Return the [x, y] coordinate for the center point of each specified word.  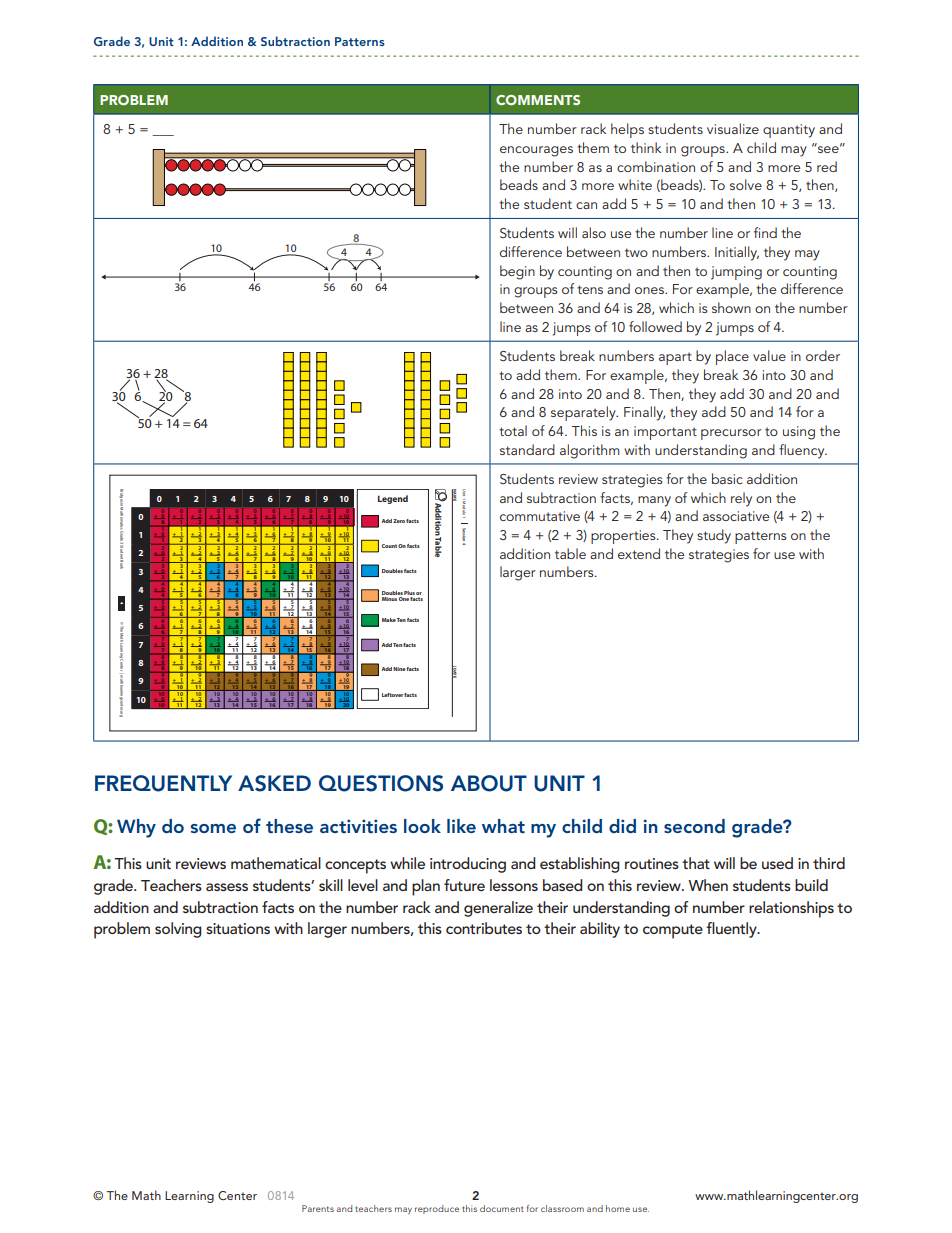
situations [238, 928]
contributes [484, 928]
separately [584, 413]
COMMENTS [538, 100]
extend [639, 553]
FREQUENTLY [163, 783]
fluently [732, 930]
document [502, 1208]
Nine [400, 669]
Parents [318, 1208]
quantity [789, 131]
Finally [644, 413]
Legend [393, 499]
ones [650, 290]
